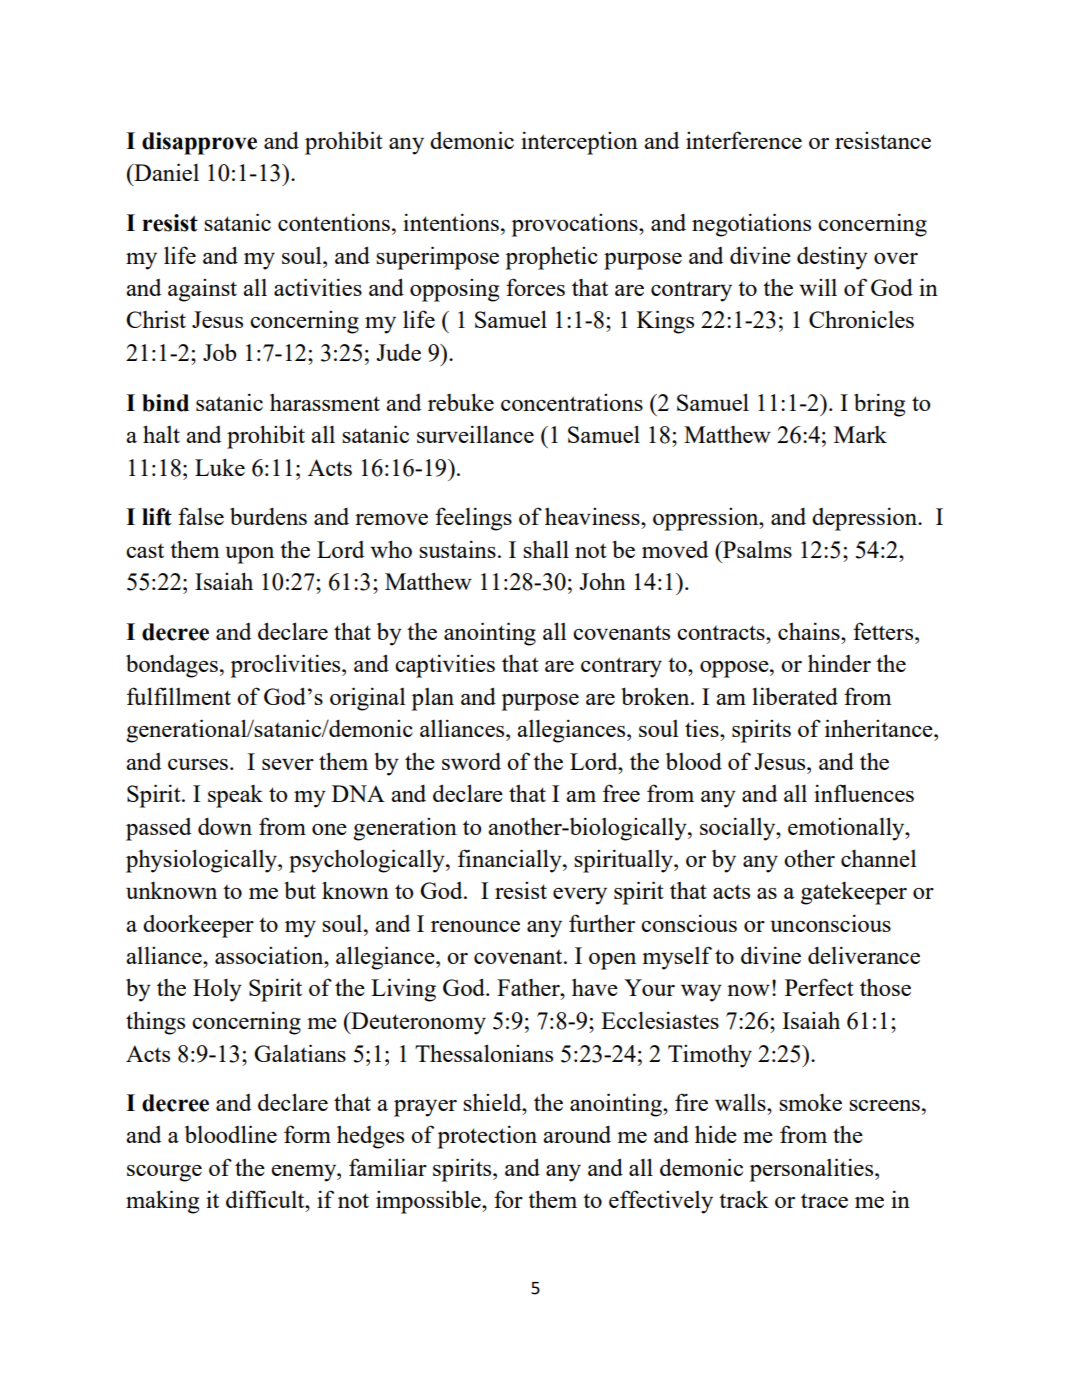  I want to click on plan, so click(433, 699).
